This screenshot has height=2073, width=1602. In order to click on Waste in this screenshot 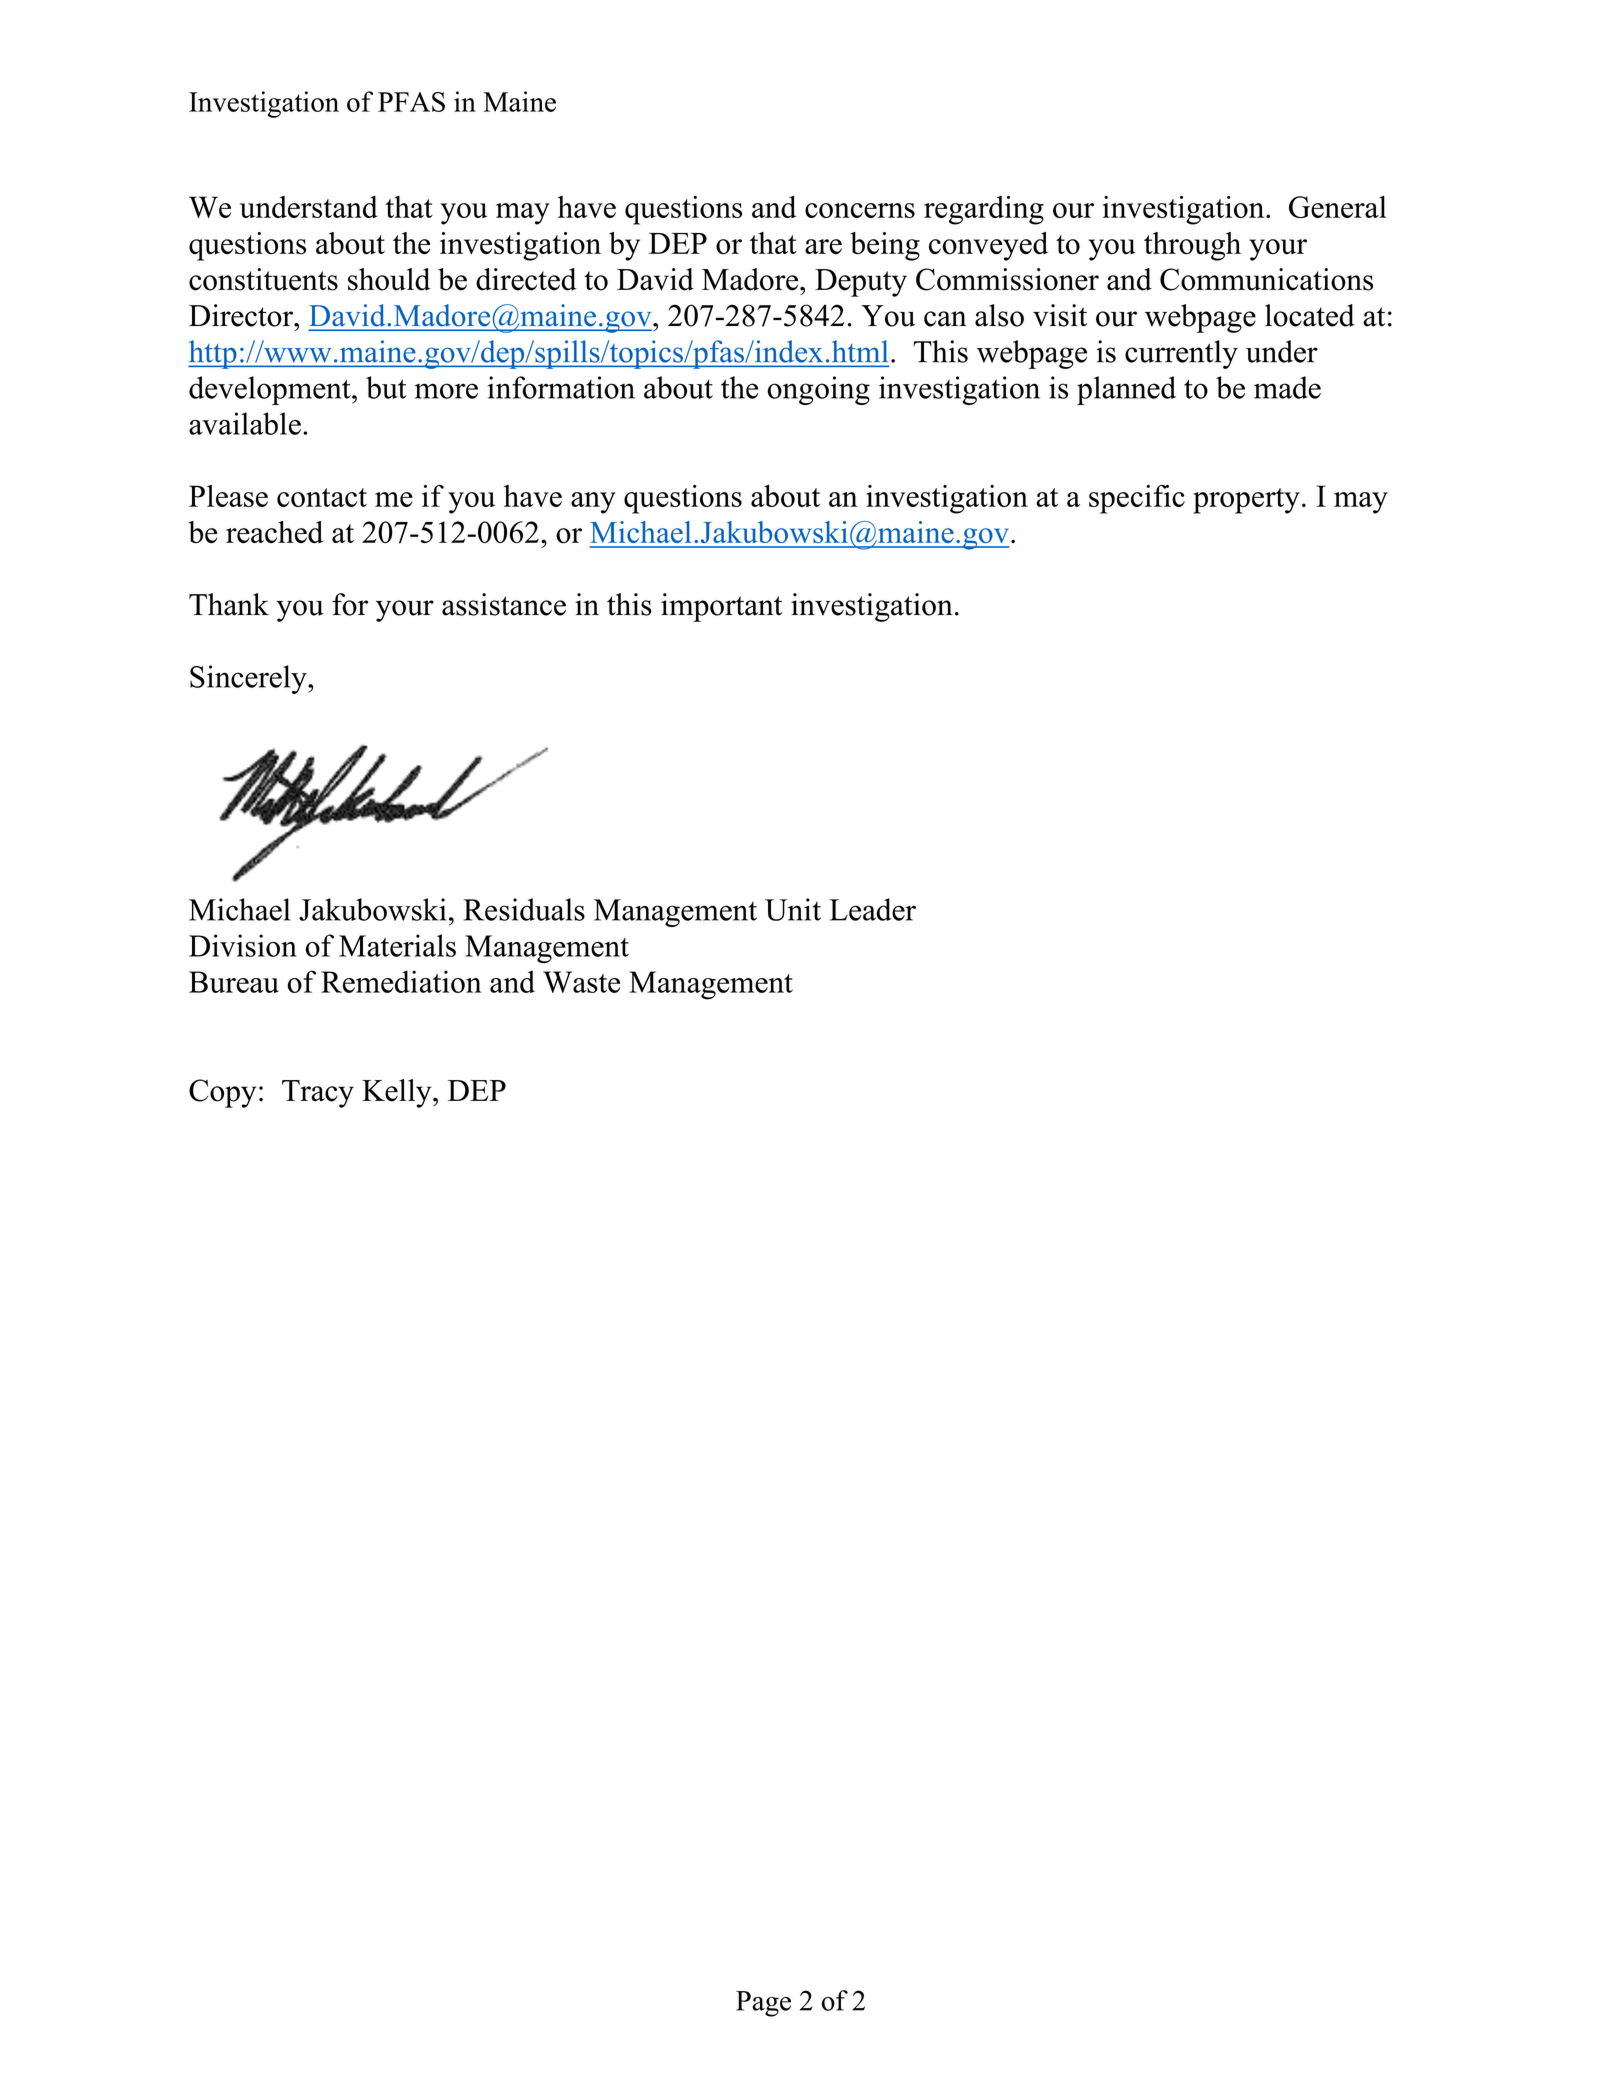, I will do `click(581, 982)`.
